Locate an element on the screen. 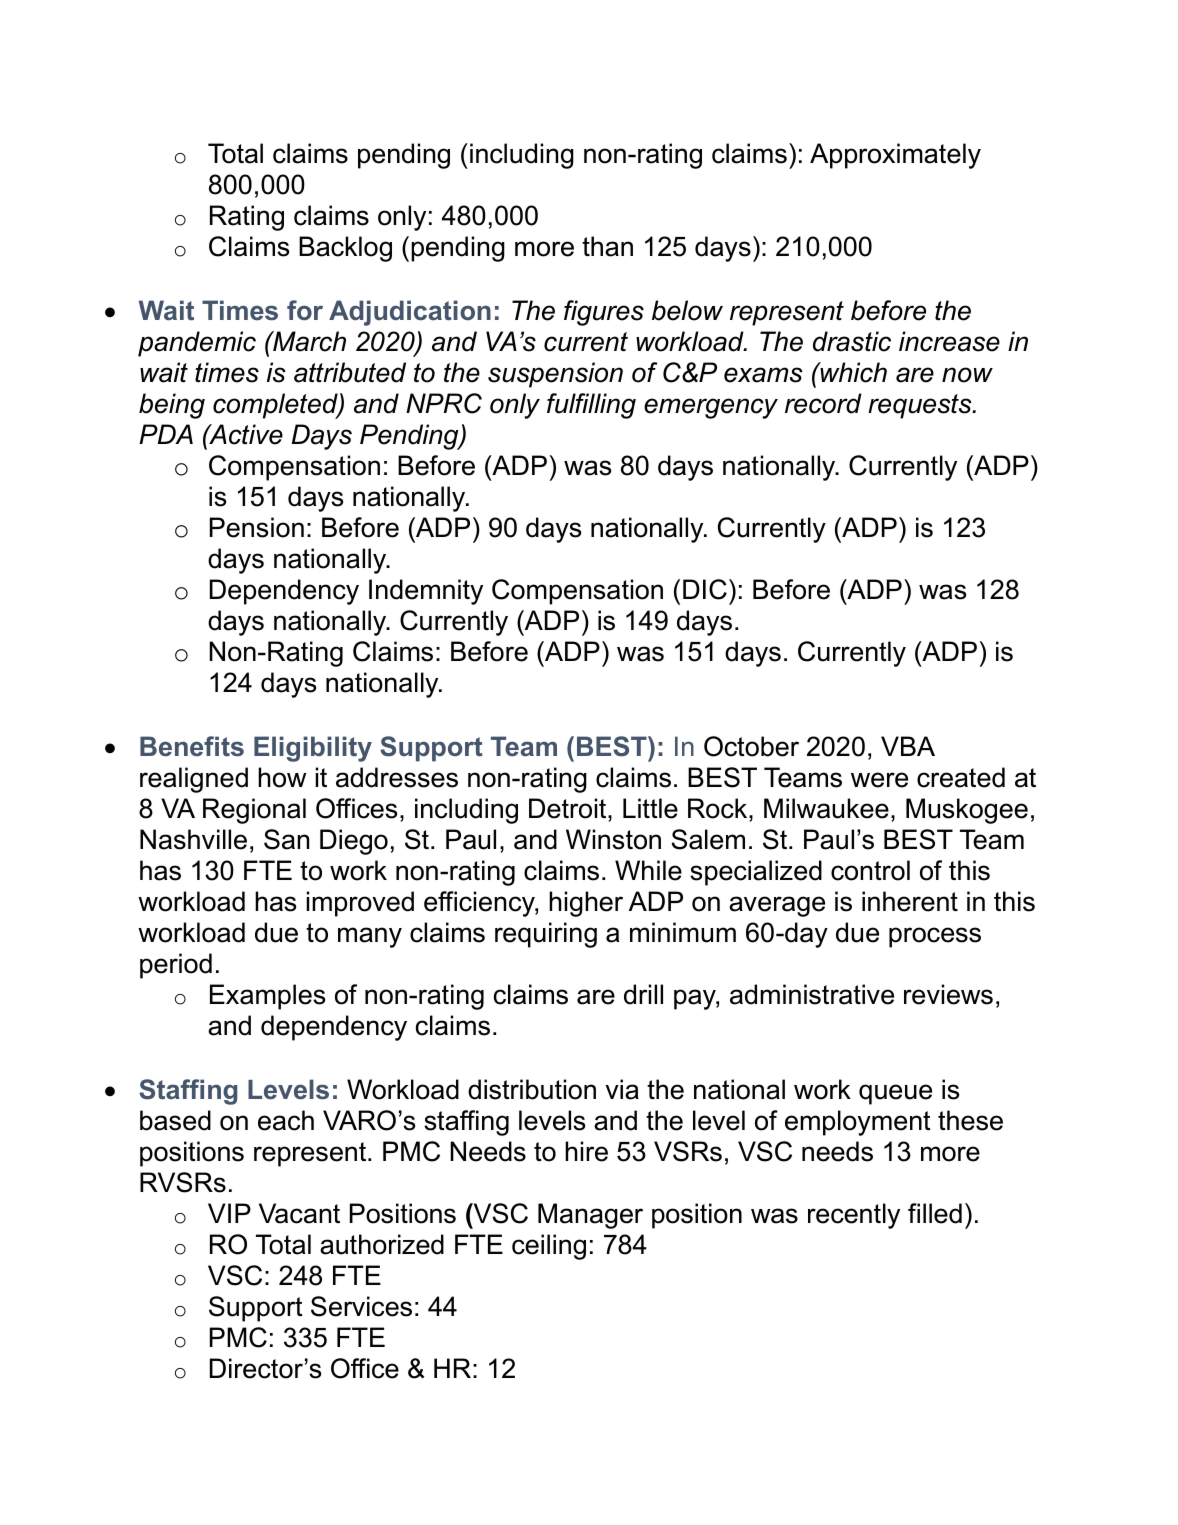 This screenshot has width=1178, height=1525. ceiling is located at coordinates (549, 1247).
